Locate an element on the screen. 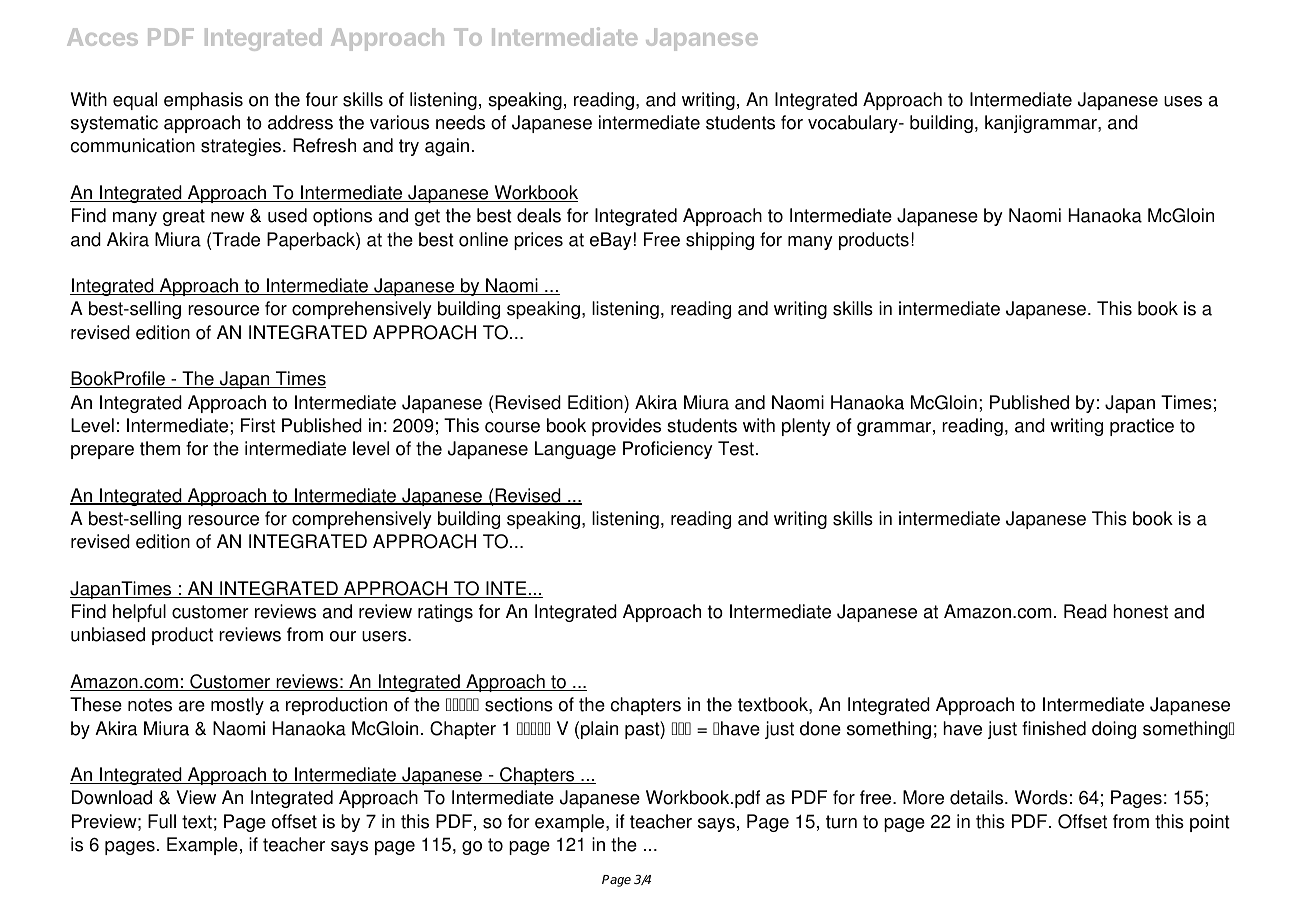  ratings is located at coordinates (445, 613).
